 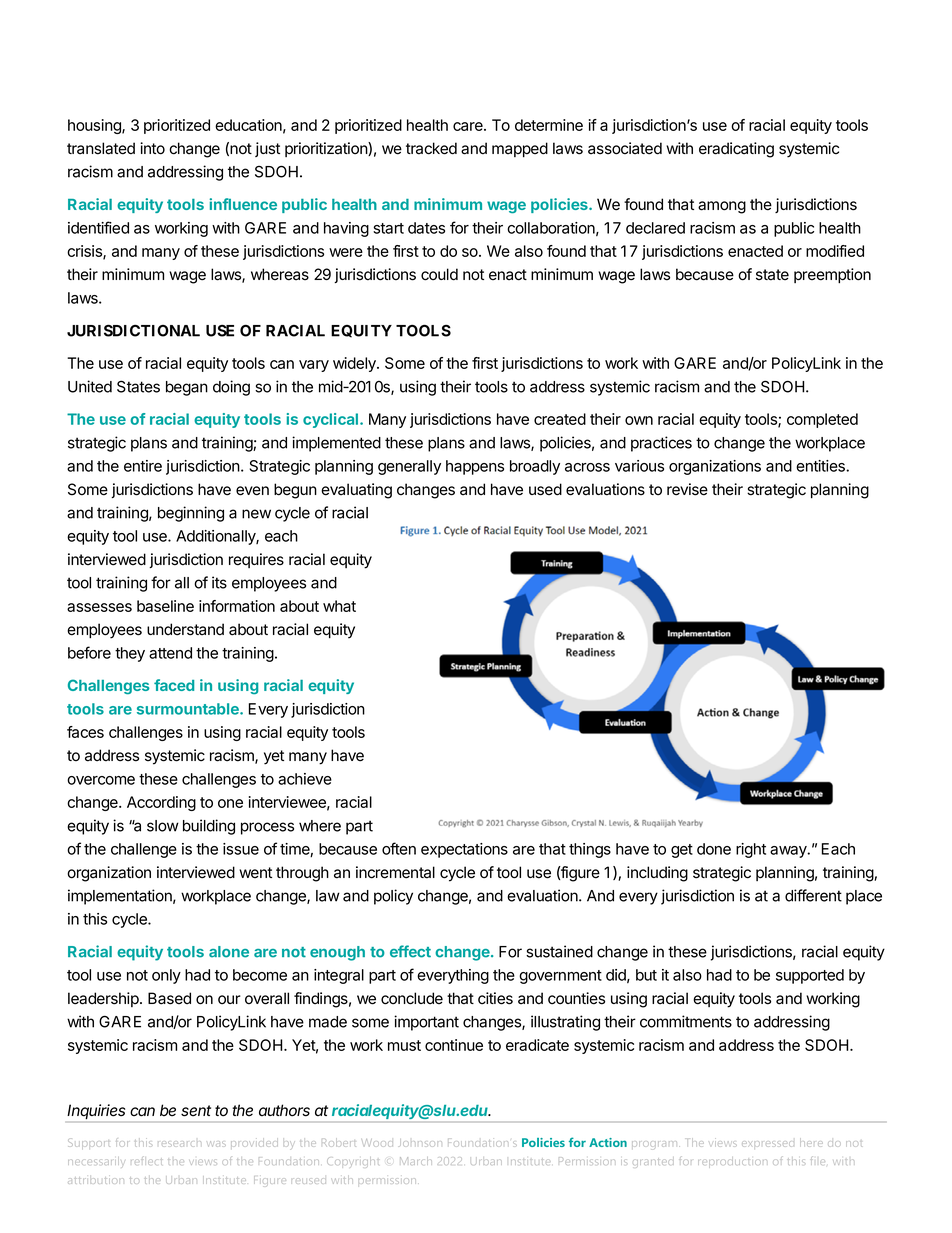 I want to click on research, so click(x=181, y=1143).
